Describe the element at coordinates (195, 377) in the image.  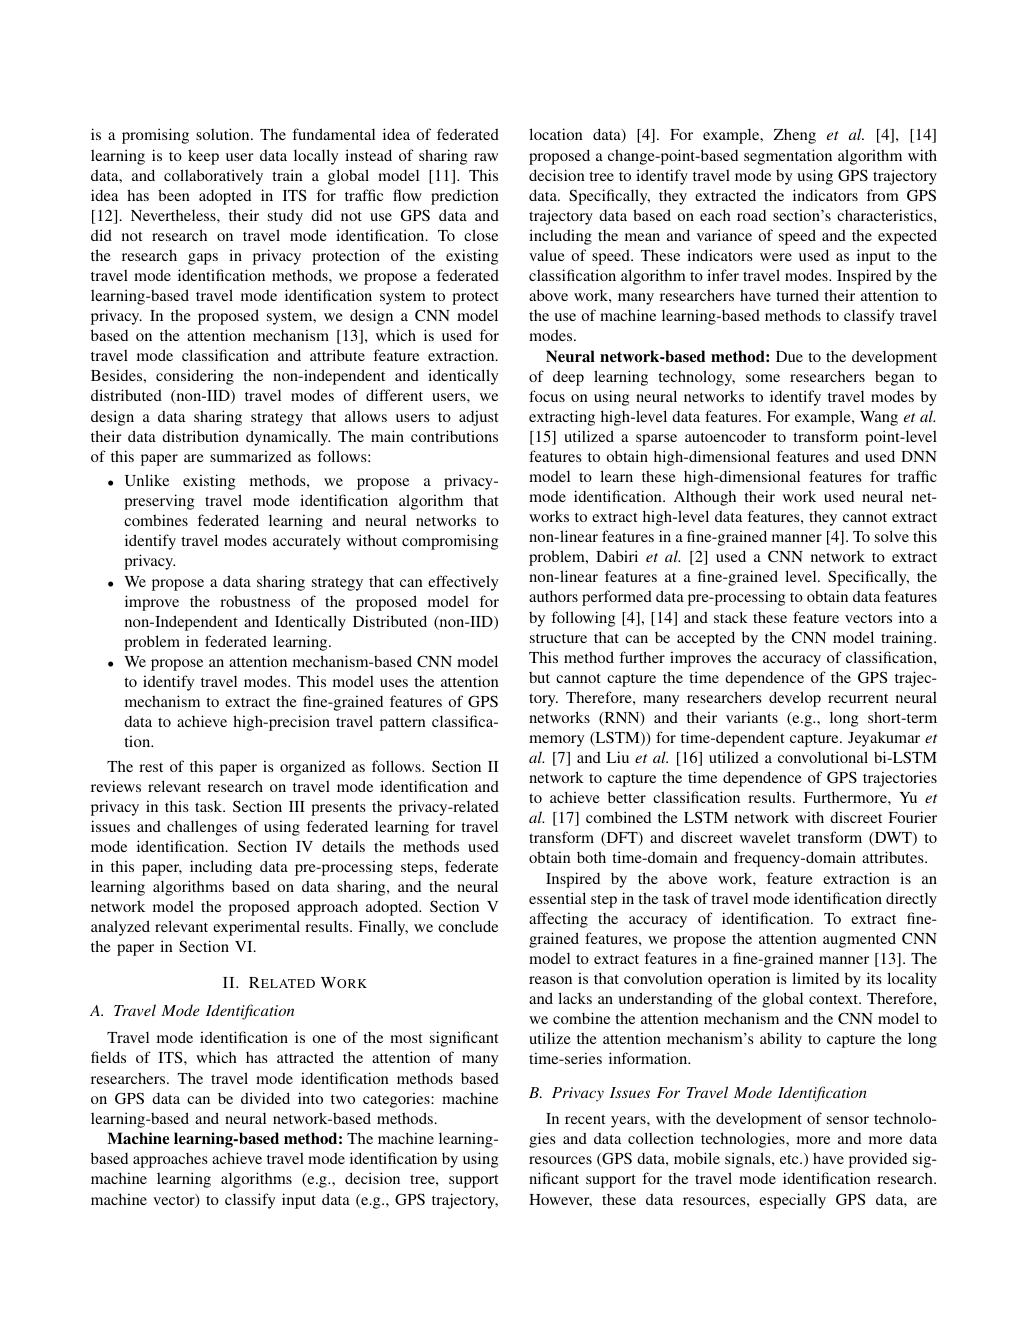
I see `considering` at that location.
